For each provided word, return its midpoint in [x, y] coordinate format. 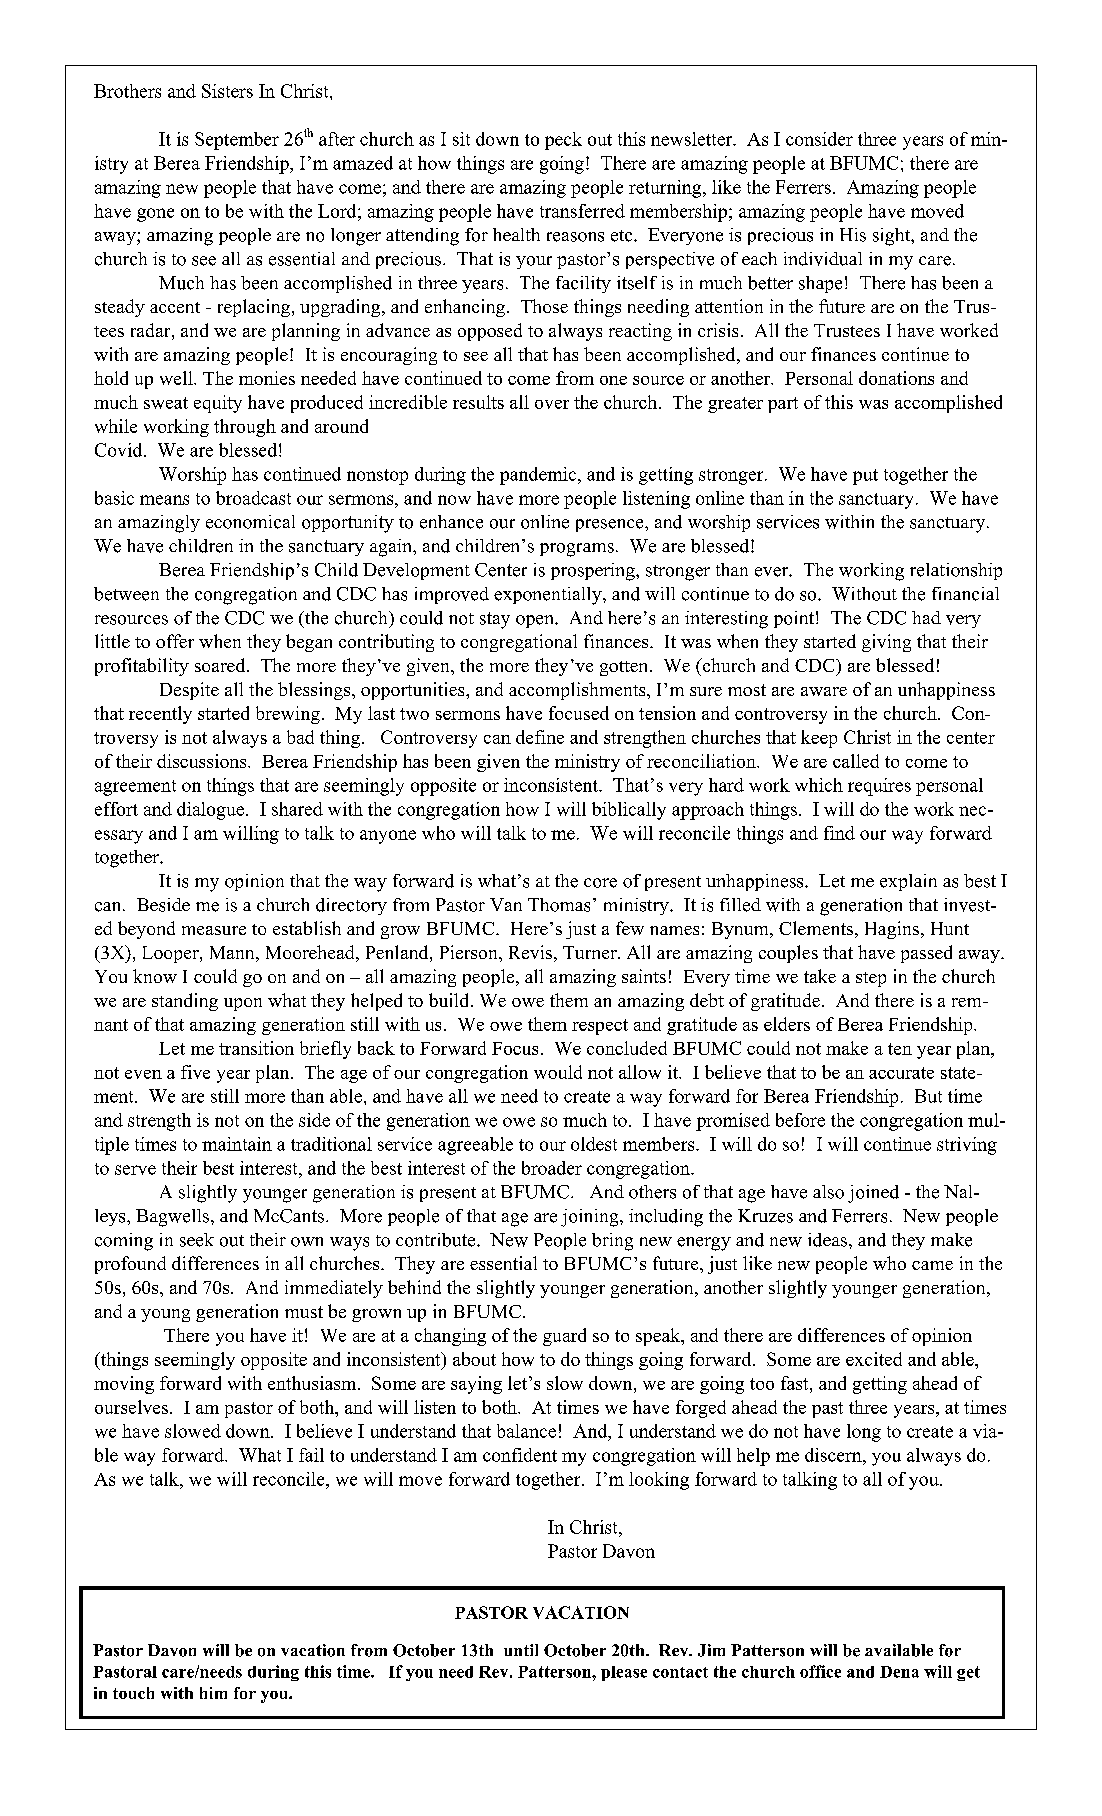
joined [873, 1194]
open [536, 621]
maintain [237, 1144]
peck [563, 141]
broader [552, 1168]
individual [823, 259]
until [521, 1650]
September [237, 141]
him [213, 1693]
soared [221, 665]
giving [886, 643]
